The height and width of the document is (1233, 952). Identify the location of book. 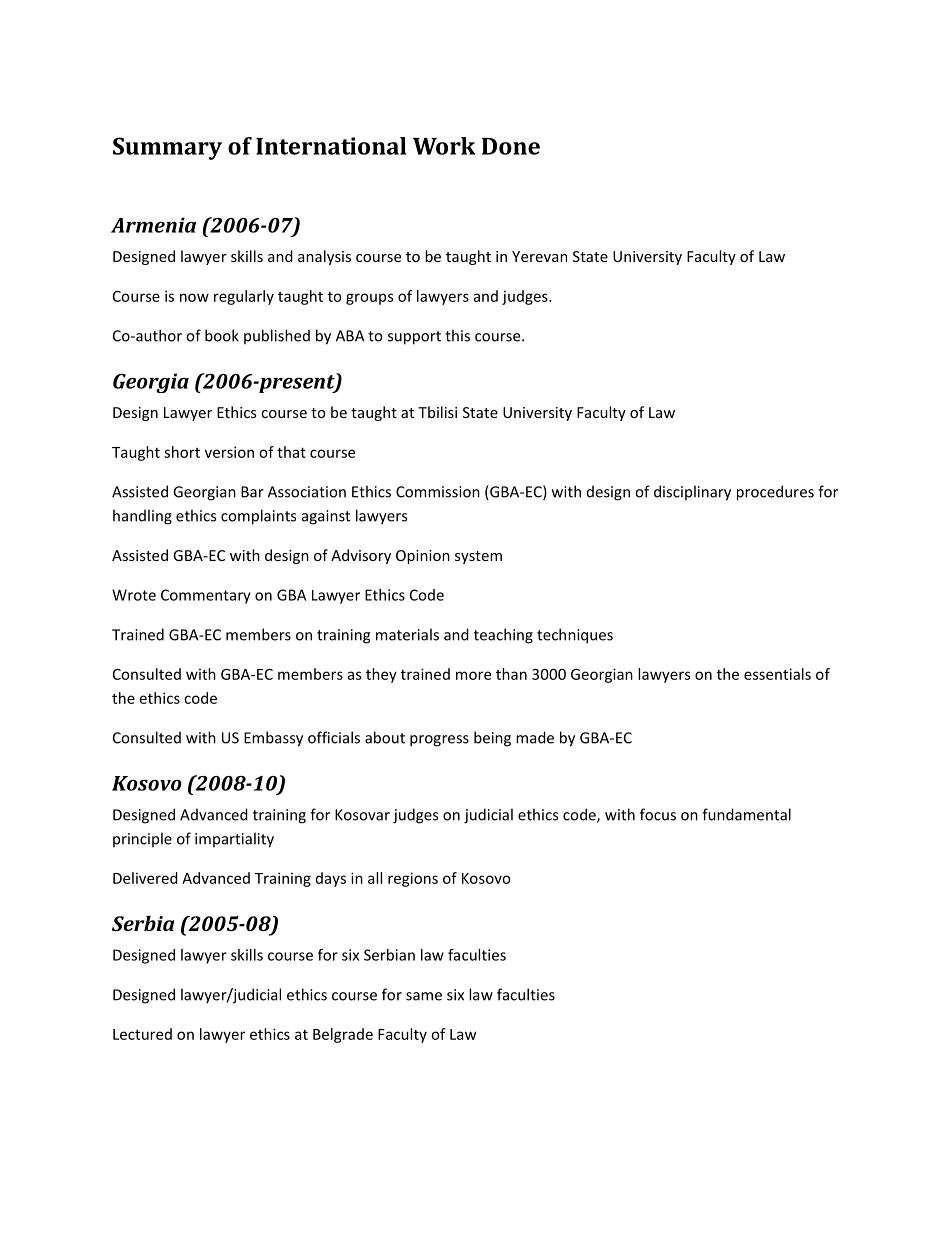
(222, 335).
